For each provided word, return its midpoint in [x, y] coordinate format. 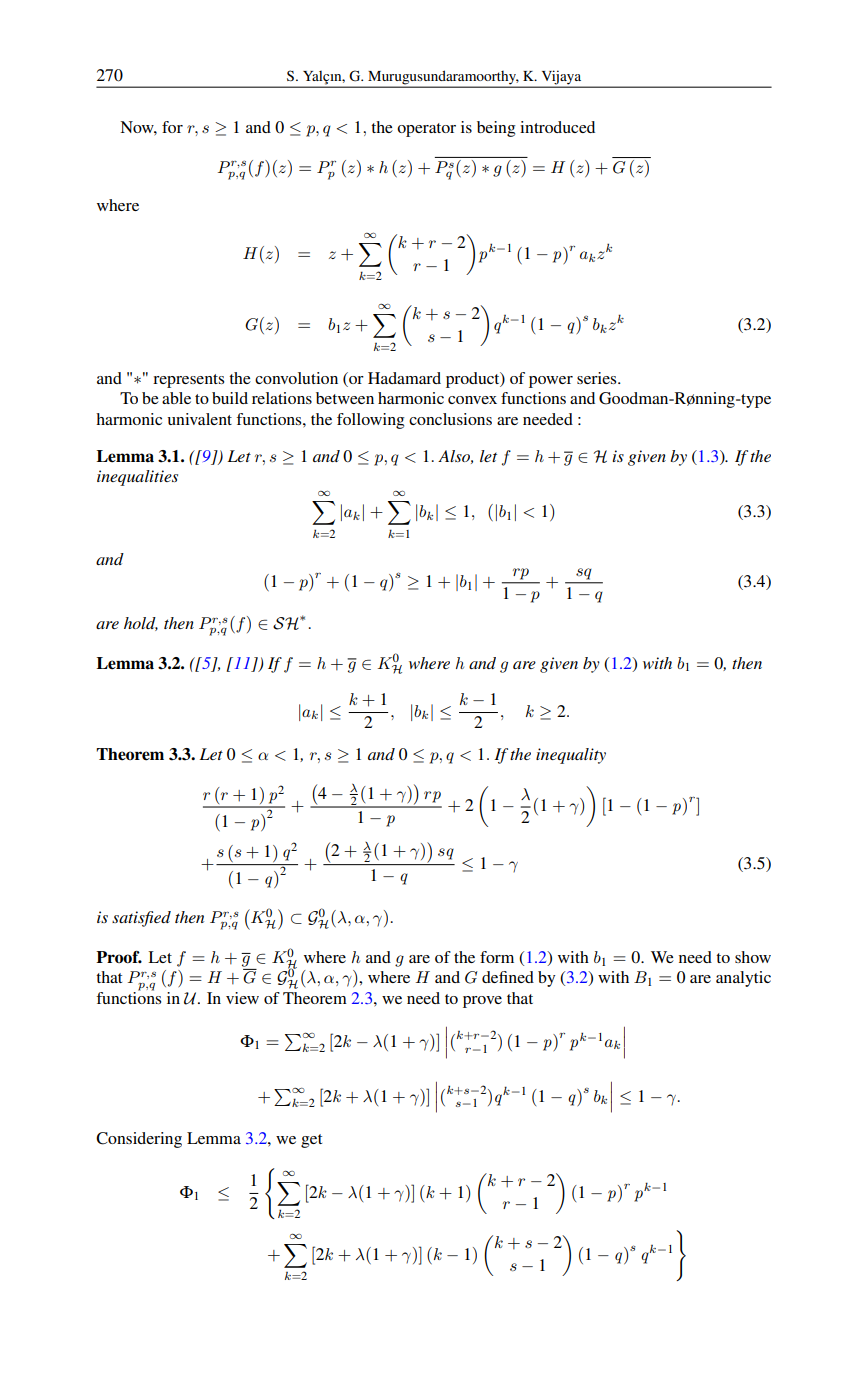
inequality [571, 756]
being [496, 129]
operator [426, 130]
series [598, 378]
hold [141, 624]
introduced [557, 127]
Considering [139, 1140]
